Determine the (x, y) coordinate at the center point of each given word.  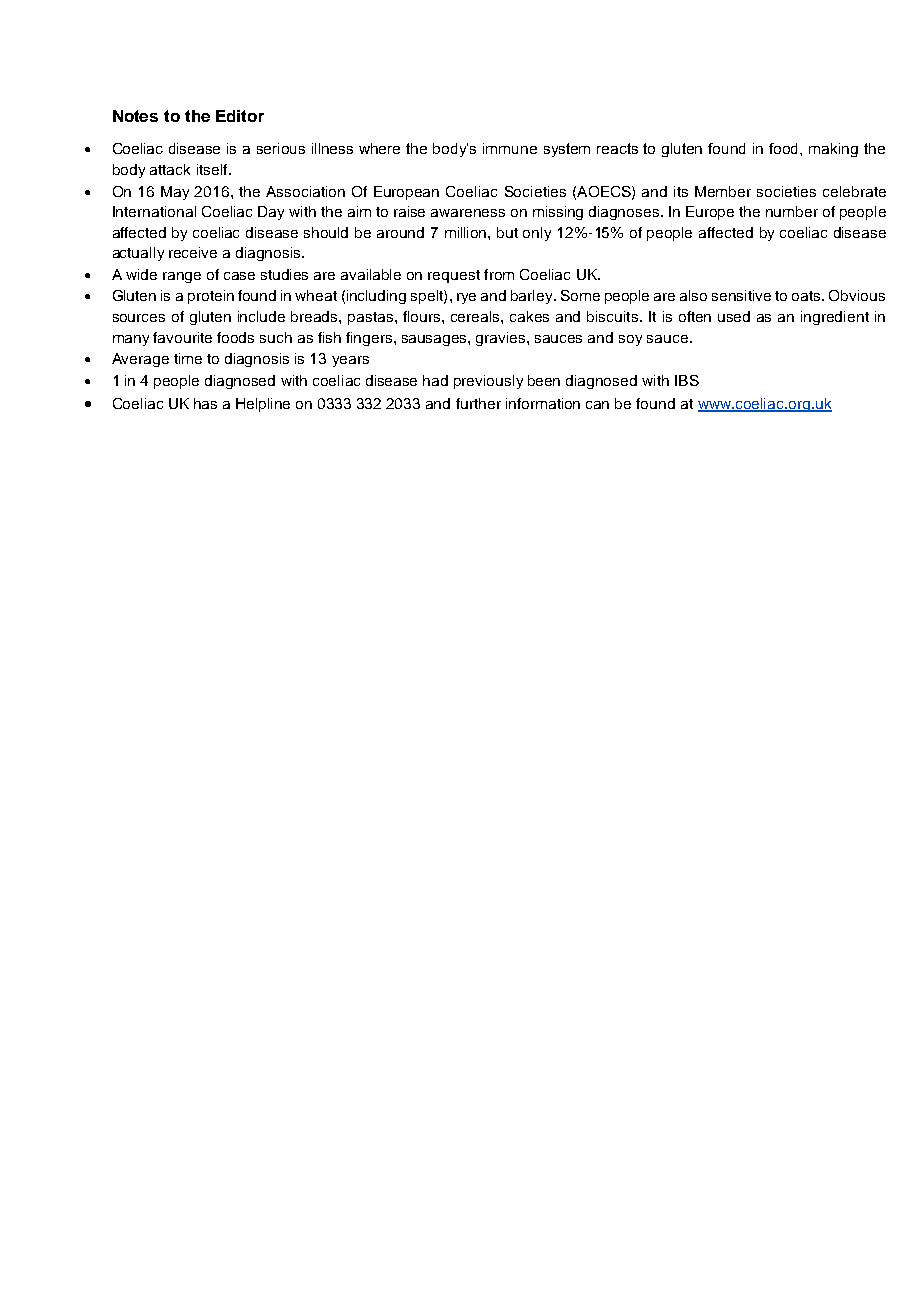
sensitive (741, 295)
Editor (240, 116)
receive (193, 252)
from (499, 274)
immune (510, 148)
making (833, 150)
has (205, 403)
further (478, 403)
